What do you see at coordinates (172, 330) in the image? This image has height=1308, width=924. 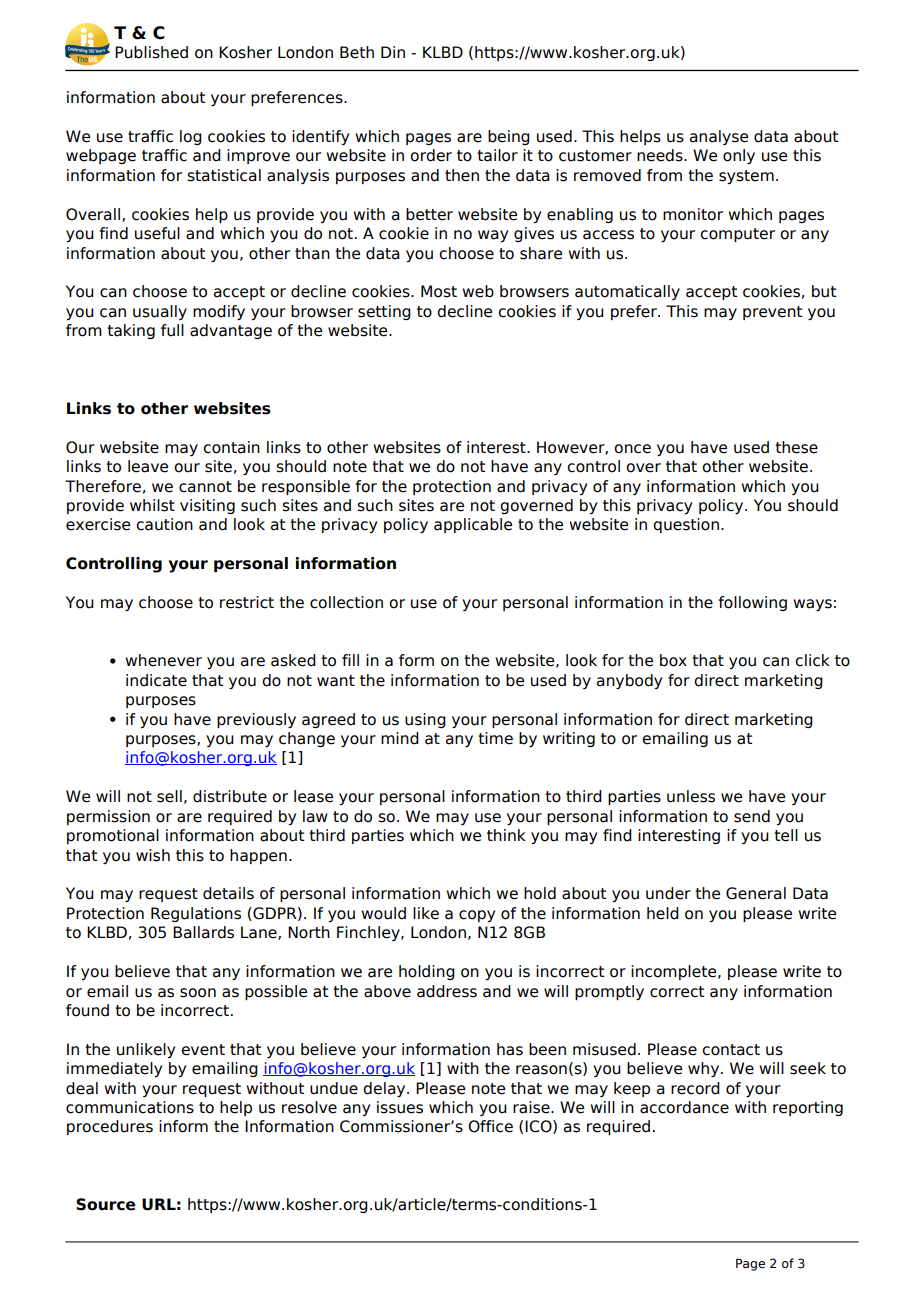 I see `full` at bounding box center [172, 330].
